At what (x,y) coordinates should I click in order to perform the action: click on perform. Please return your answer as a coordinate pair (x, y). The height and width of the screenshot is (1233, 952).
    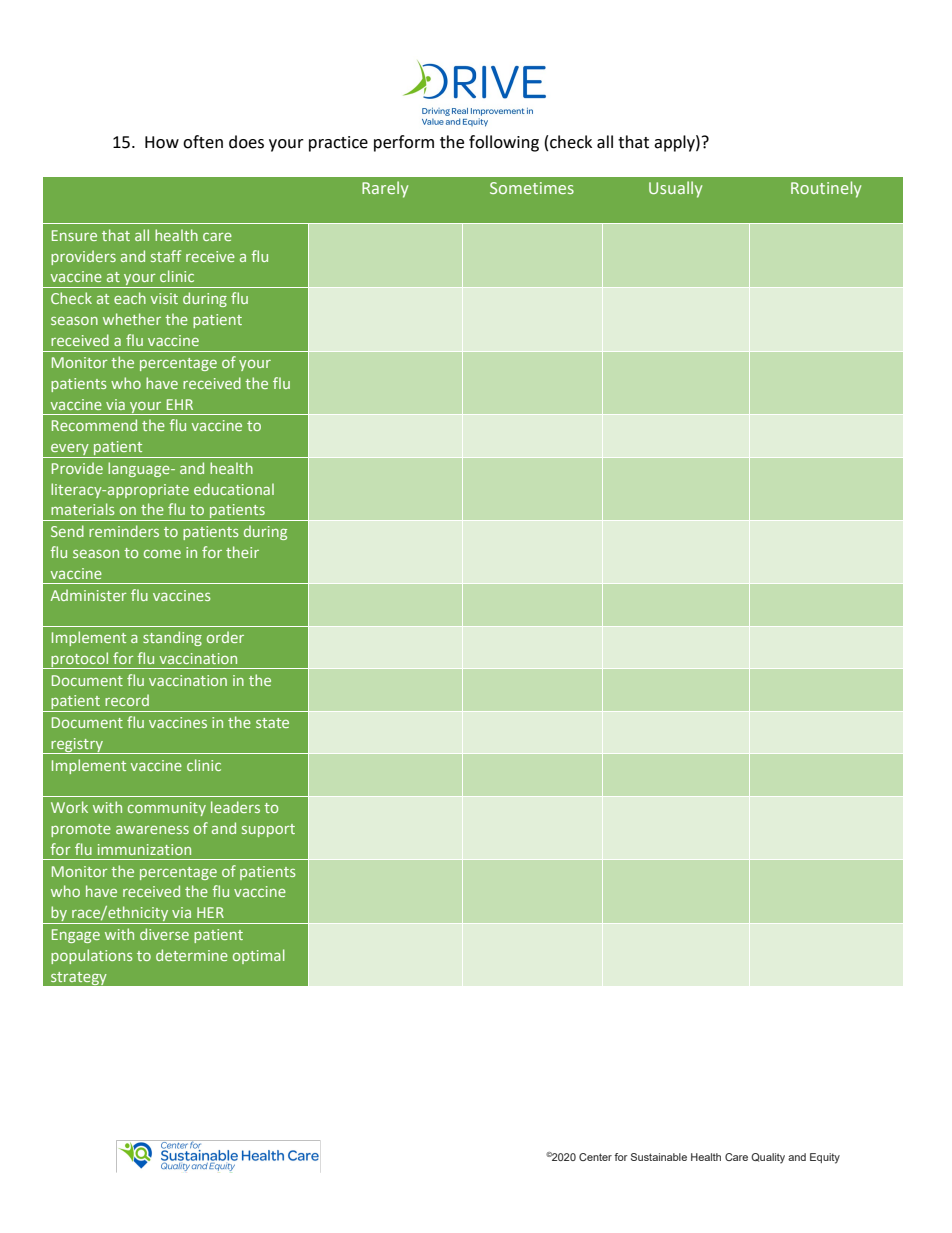
    Looking at the image, I should click on (404, 143).
